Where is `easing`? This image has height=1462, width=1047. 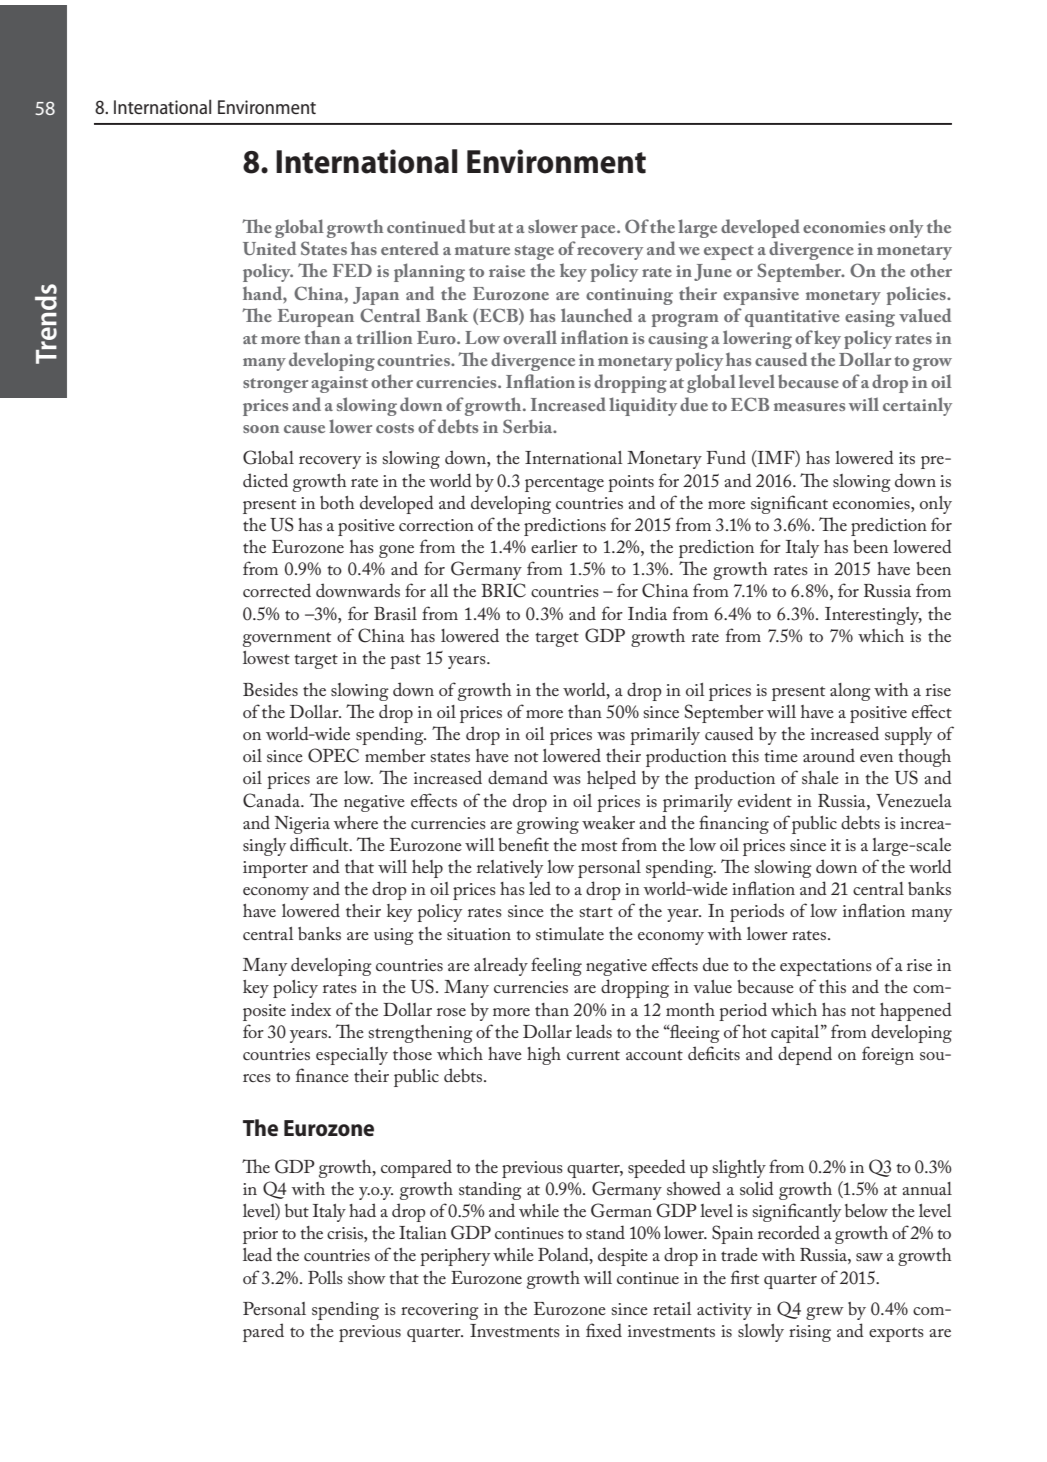 easing is located at coordinates (870, 318).
